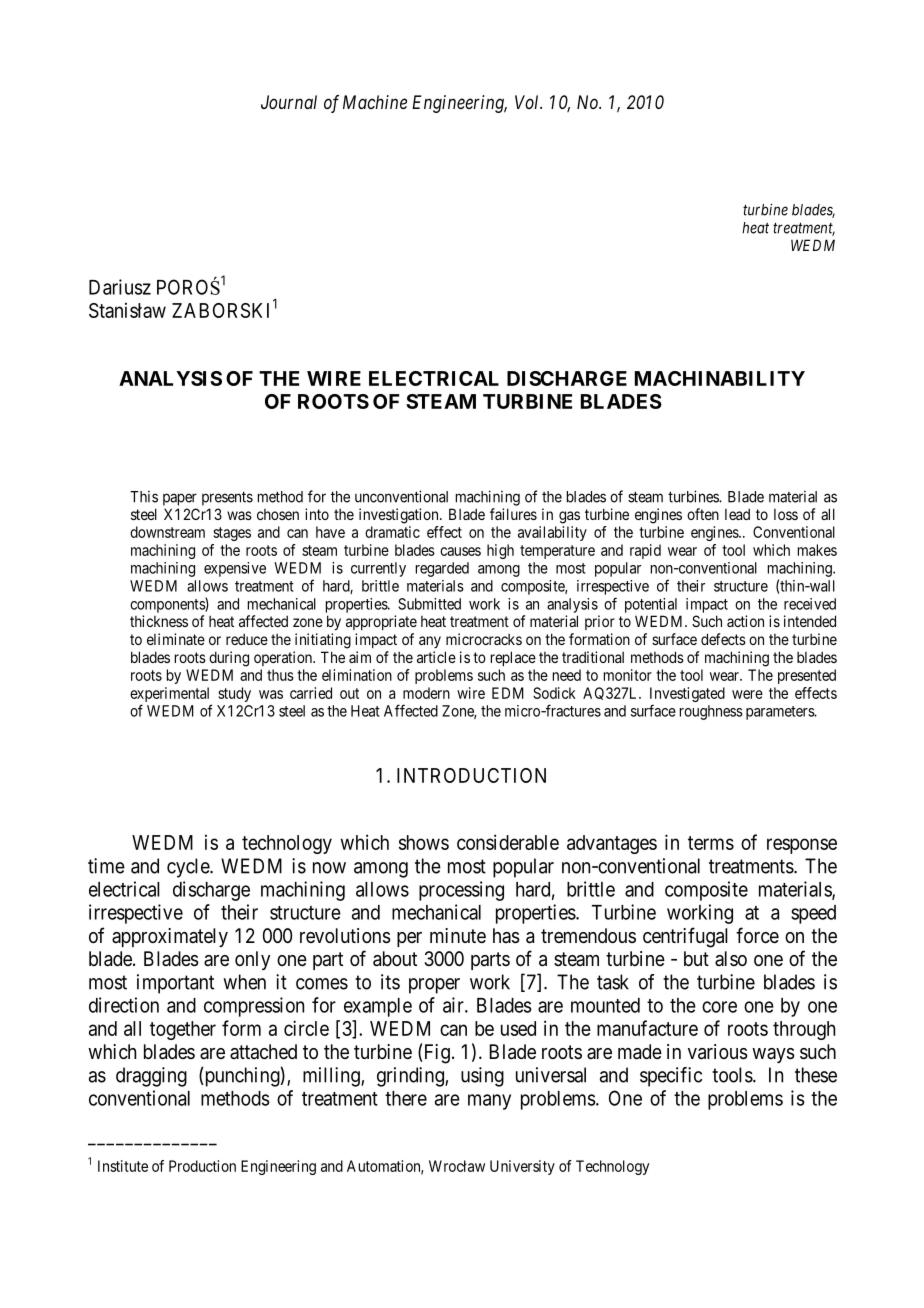 This image has width=924, height=1308. Describe the element at coordinates (202, 1166) in the image. I see `Production` at that location.
